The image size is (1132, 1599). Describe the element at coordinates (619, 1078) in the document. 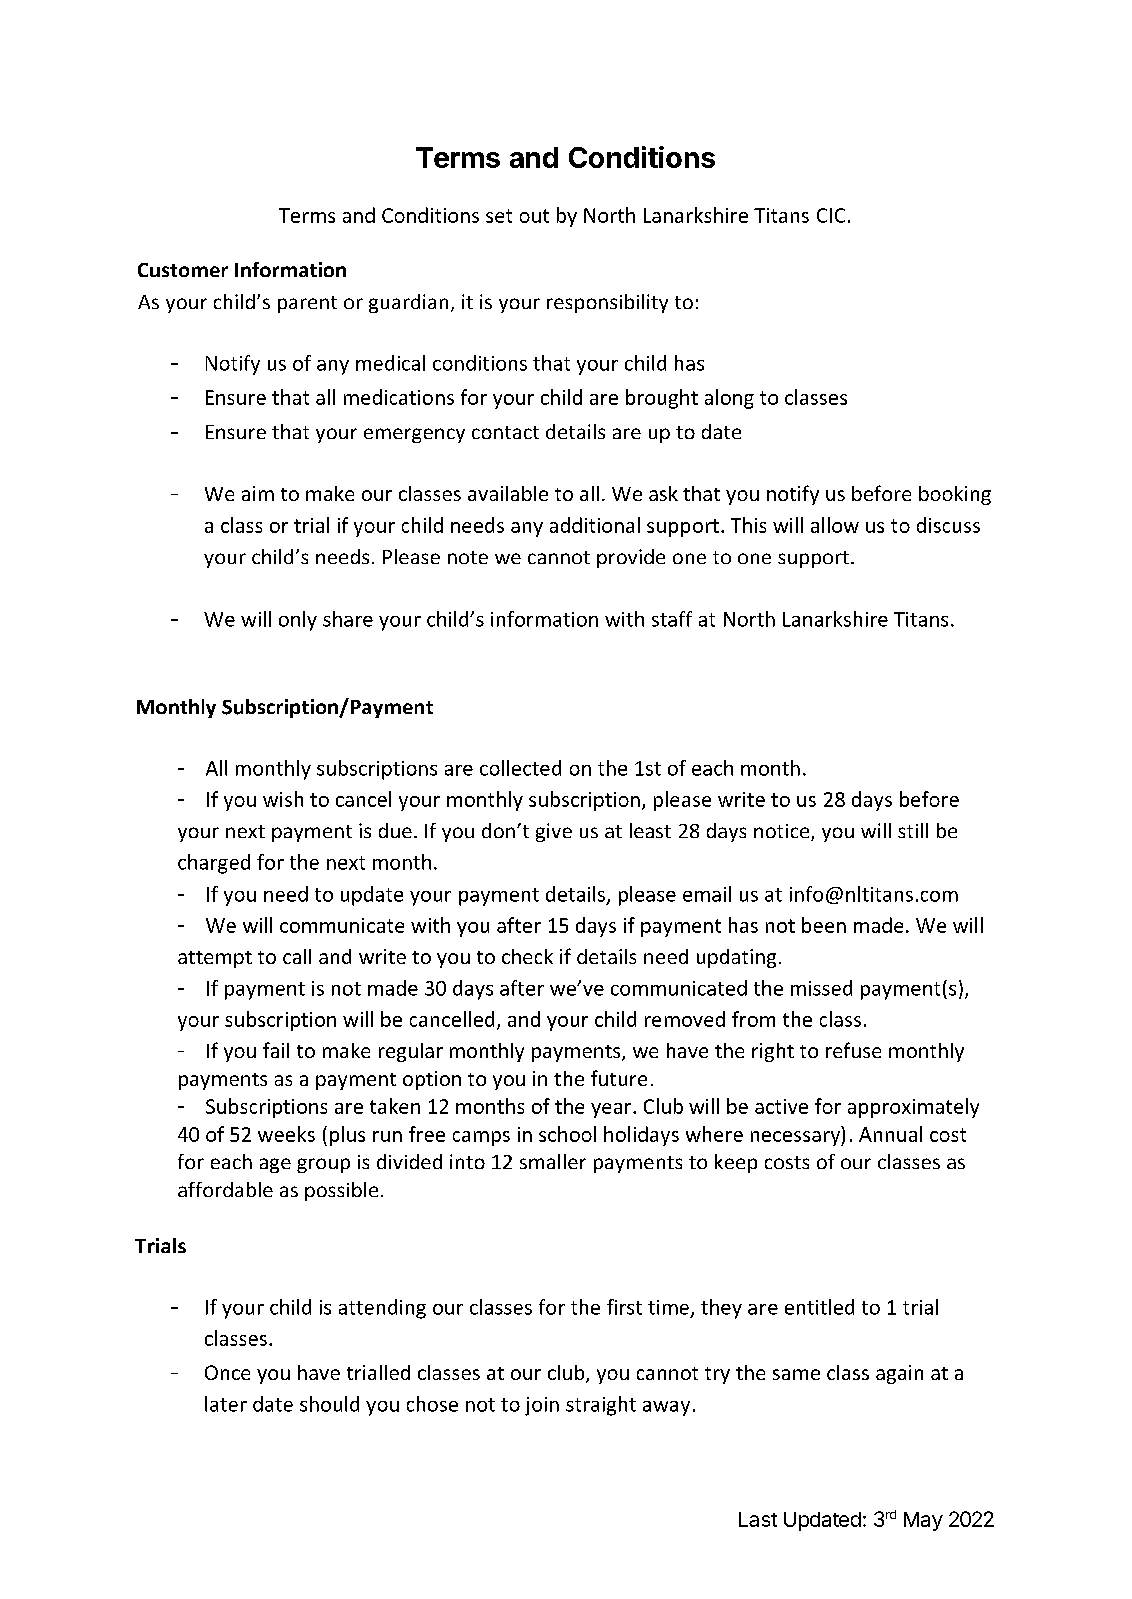

I see `future` at that location.
